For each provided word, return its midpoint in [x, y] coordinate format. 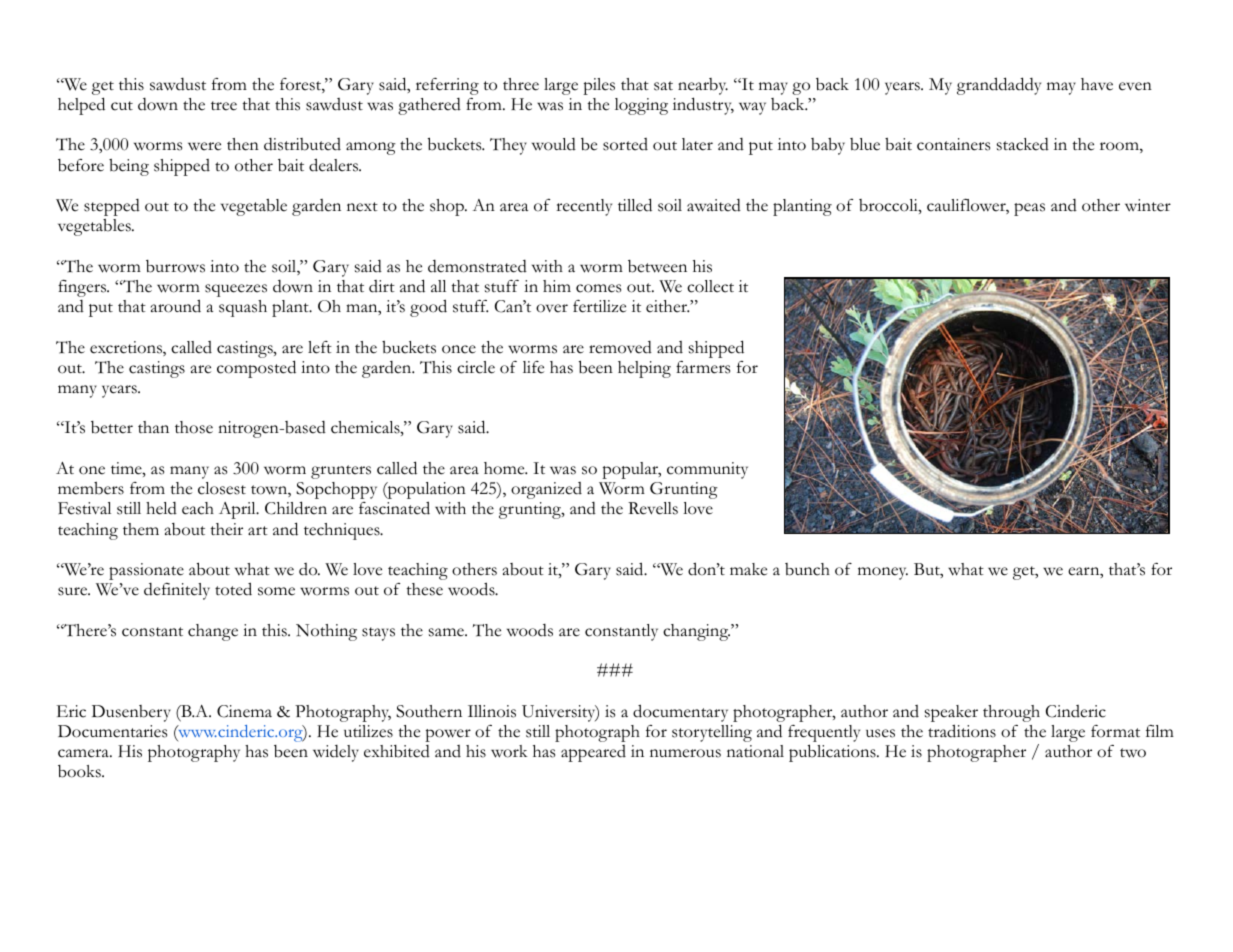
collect [710, 286]
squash [243, 308]
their [226, 529]
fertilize [599, 306]
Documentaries [112, 731]
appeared [593, 753]
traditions [962, 731]
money [883, 573]
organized [546, 490]
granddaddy [999, 86]
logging [641, 106]
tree [224, 106]
